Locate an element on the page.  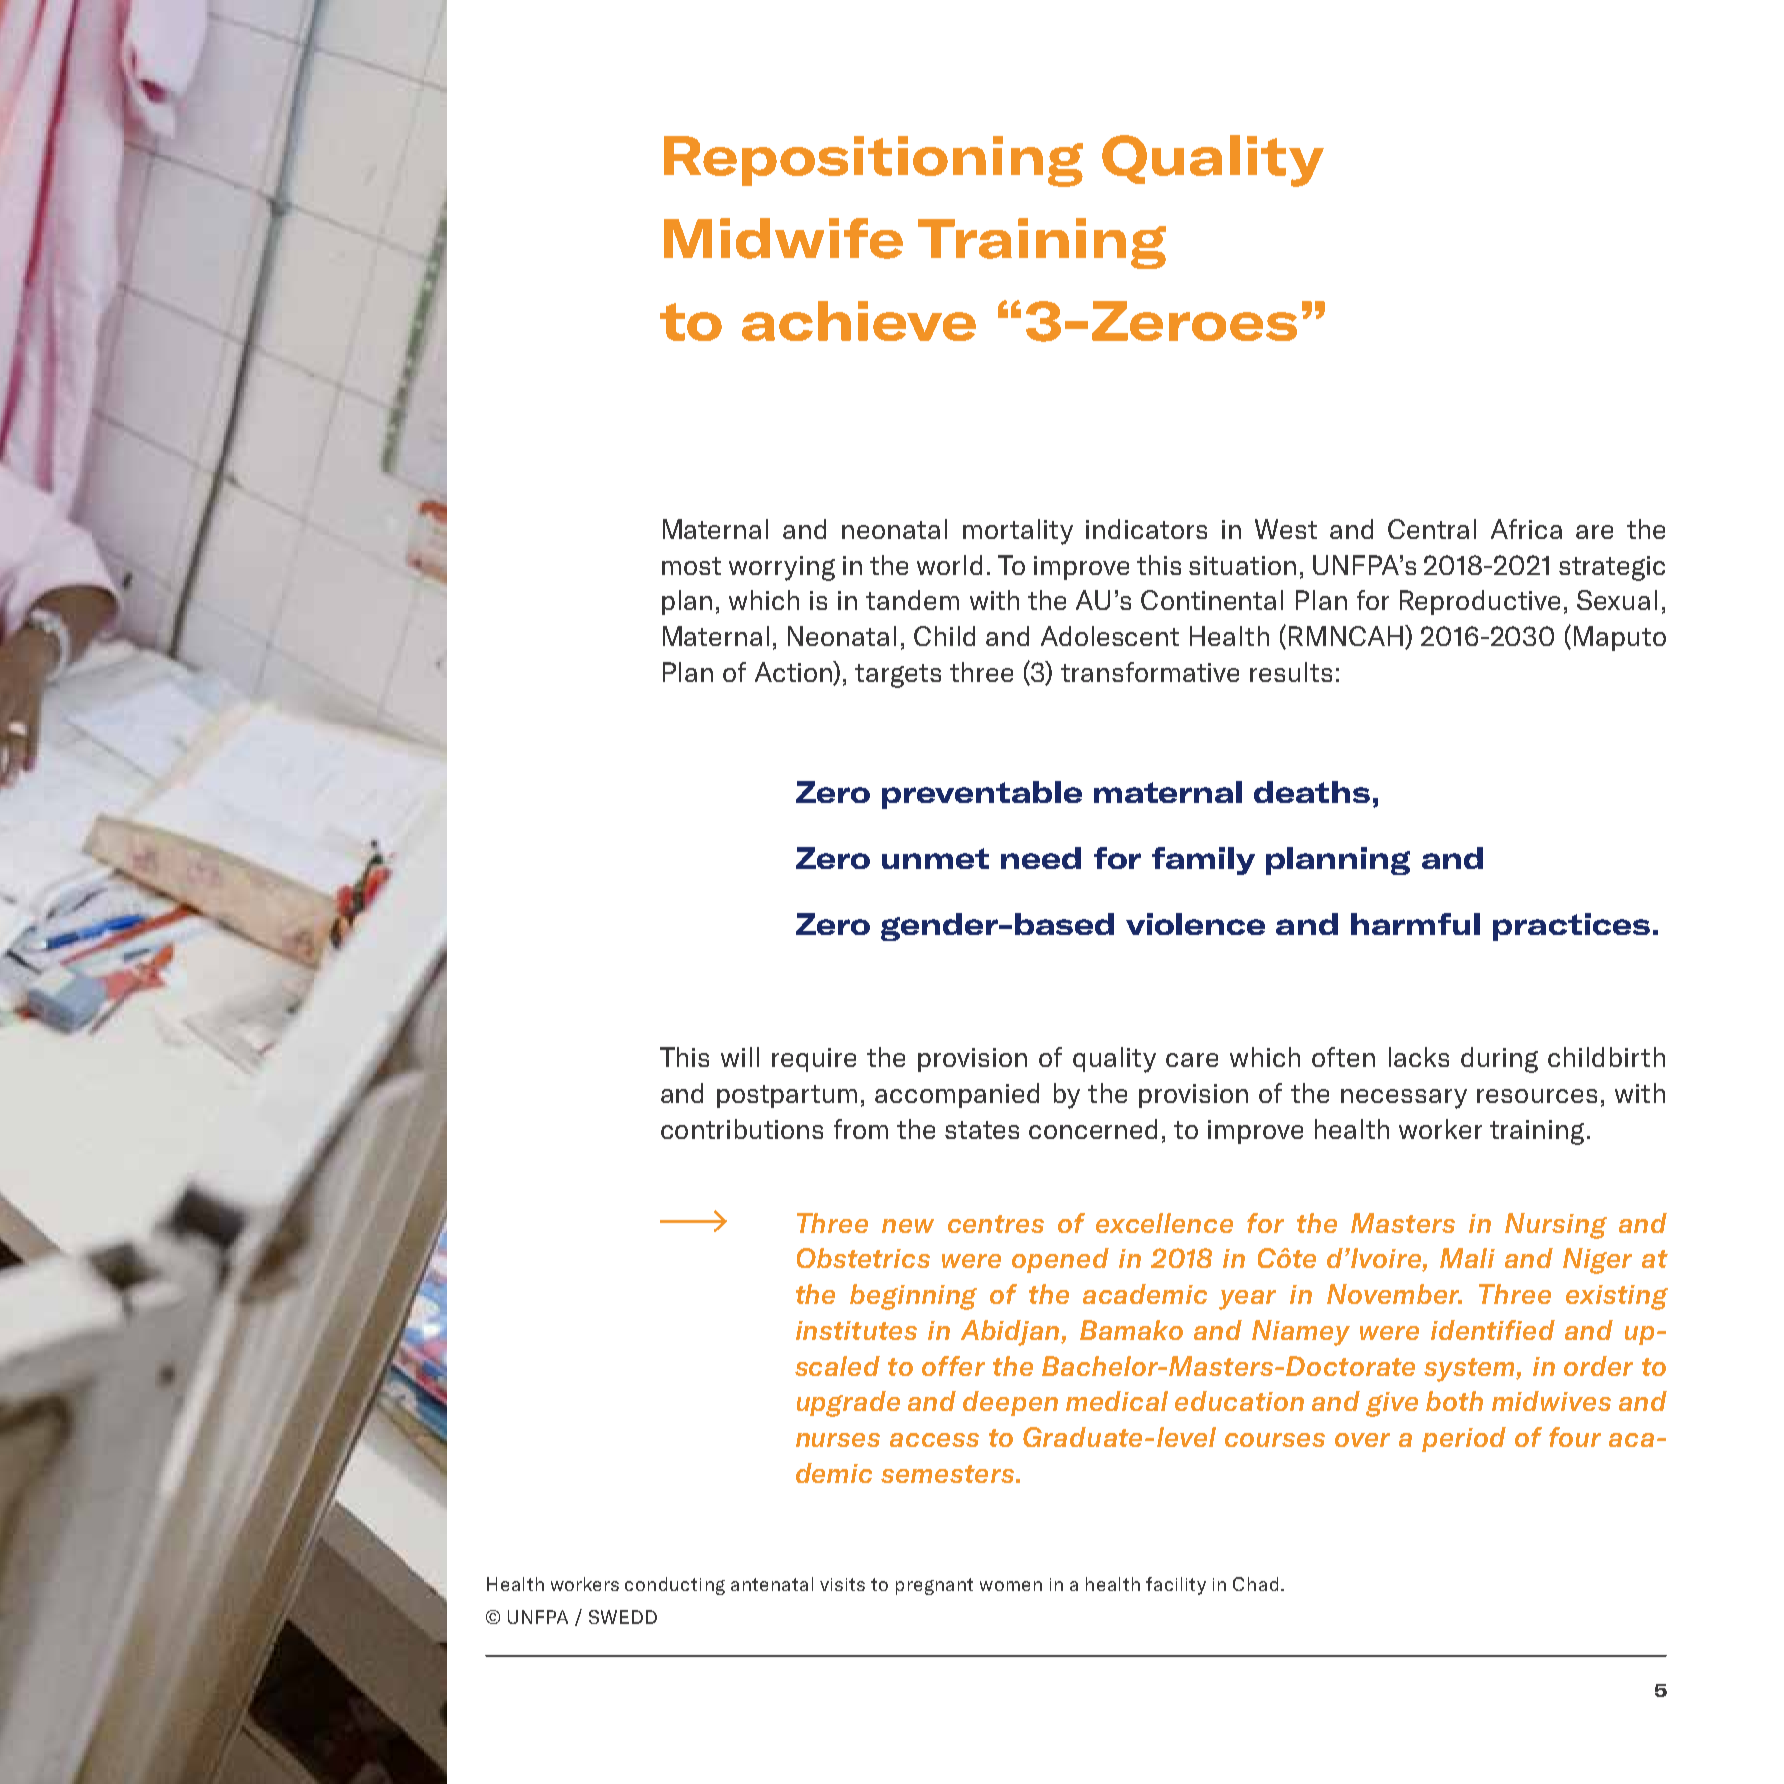
facility is located at coordinates (1176, 1586).
